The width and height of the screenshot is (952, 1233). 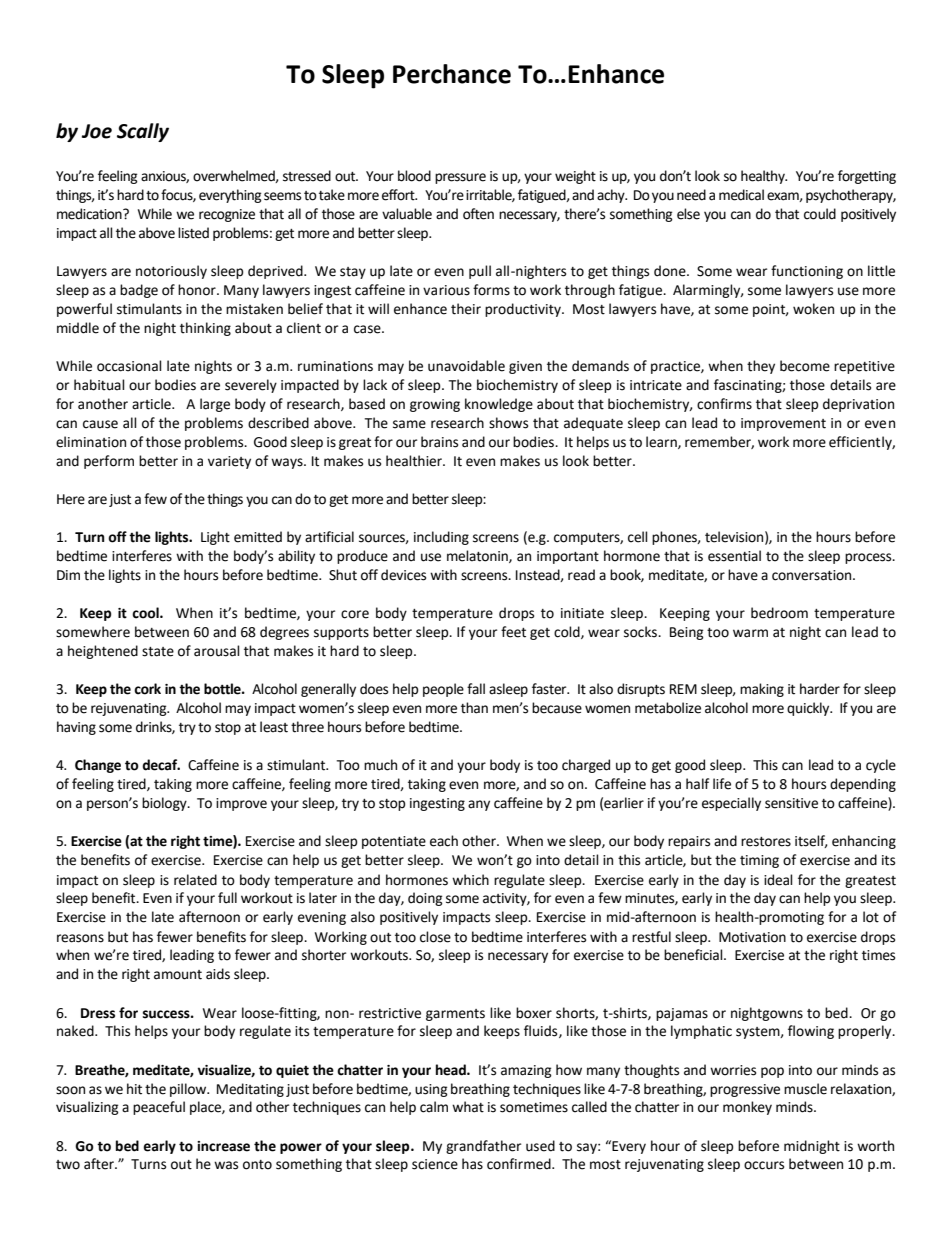 What do you see at coordinates (724, 404) in the screenshot?
I see `confirms` at bounding box center [724, 404].
